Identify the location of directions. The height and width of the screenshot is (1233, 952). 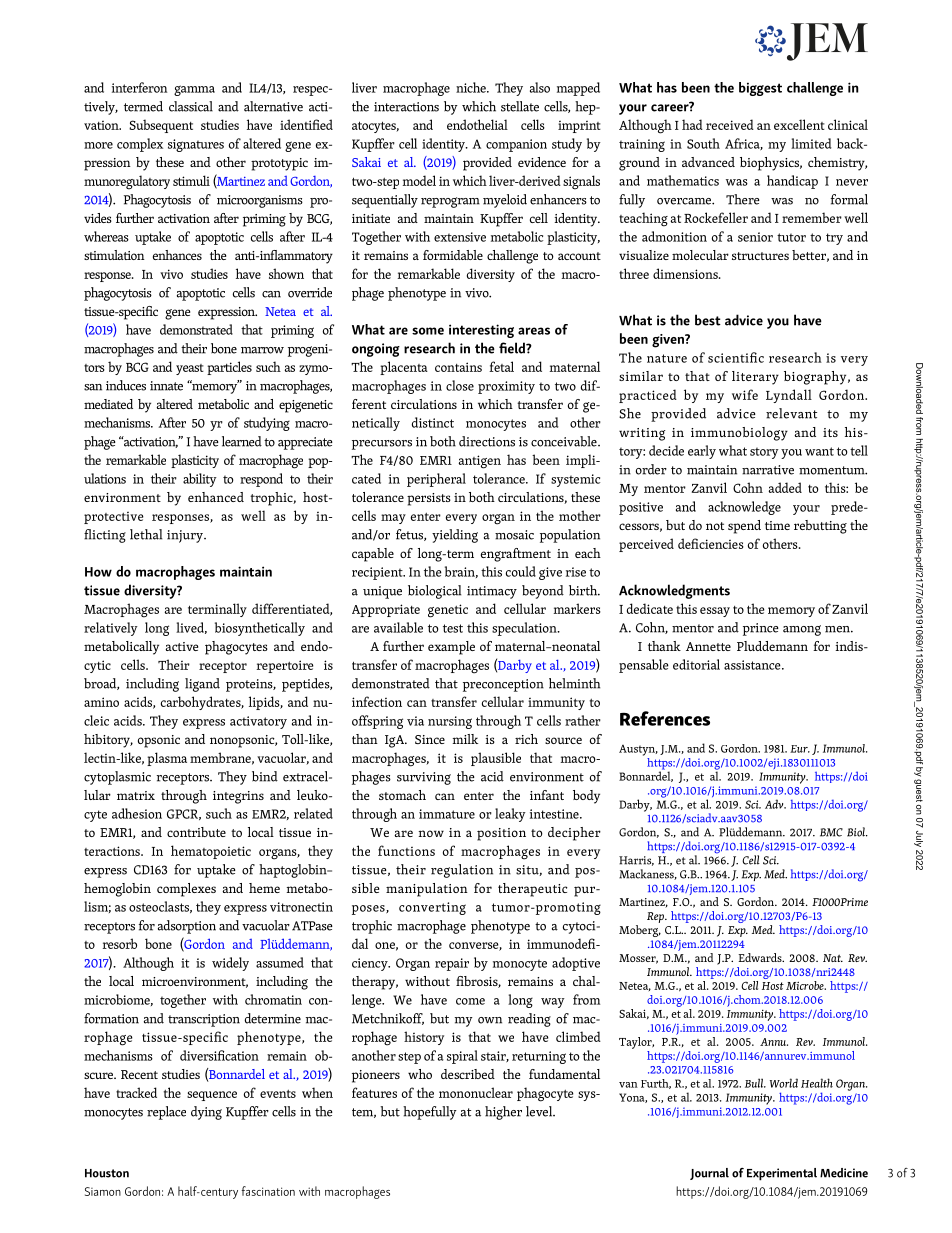
(487, 441).
